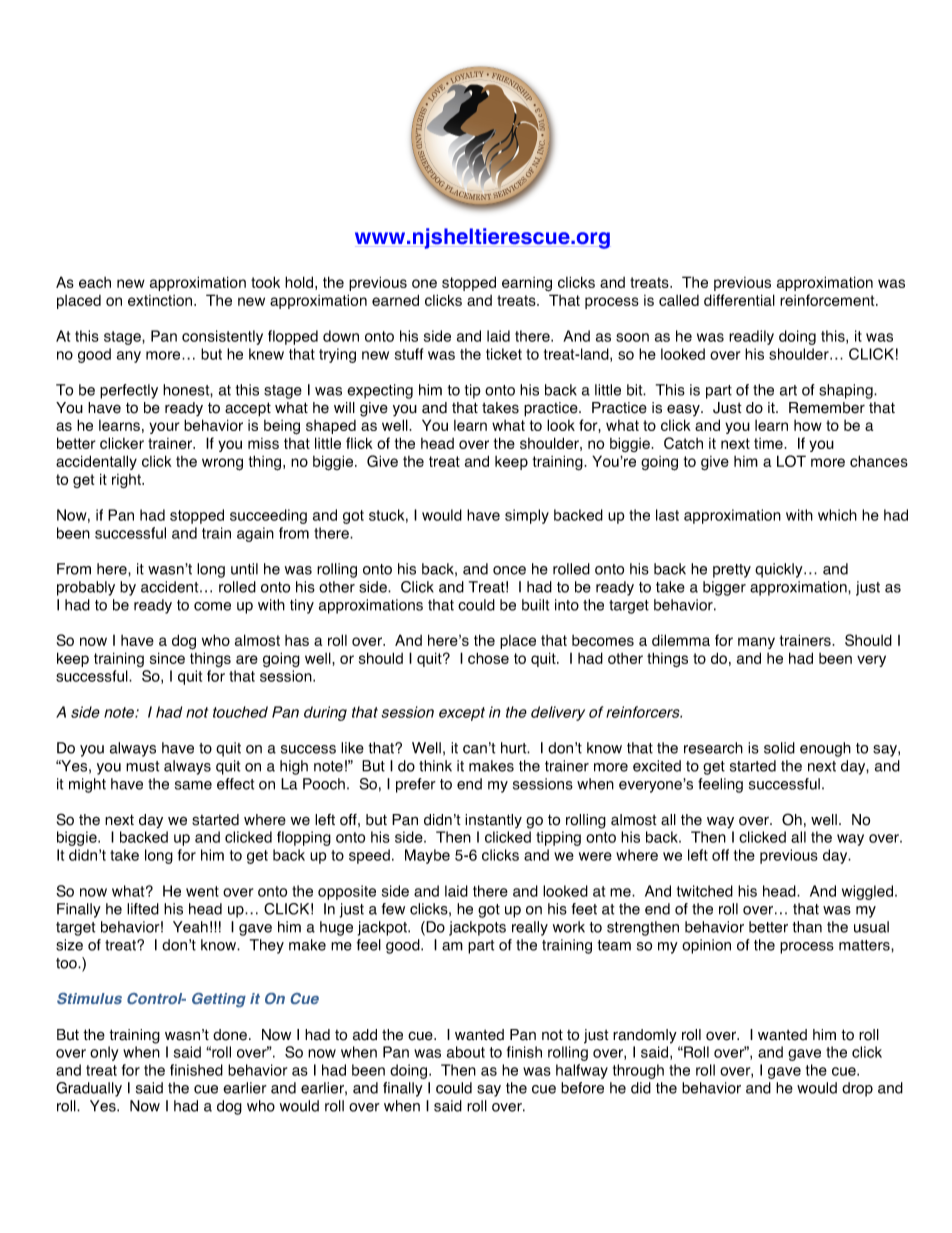 The height and width of the screenshot is (1233, 952). Describe the element at coordinates (739, 300) in the screenshot. I see `differential` at that location.
